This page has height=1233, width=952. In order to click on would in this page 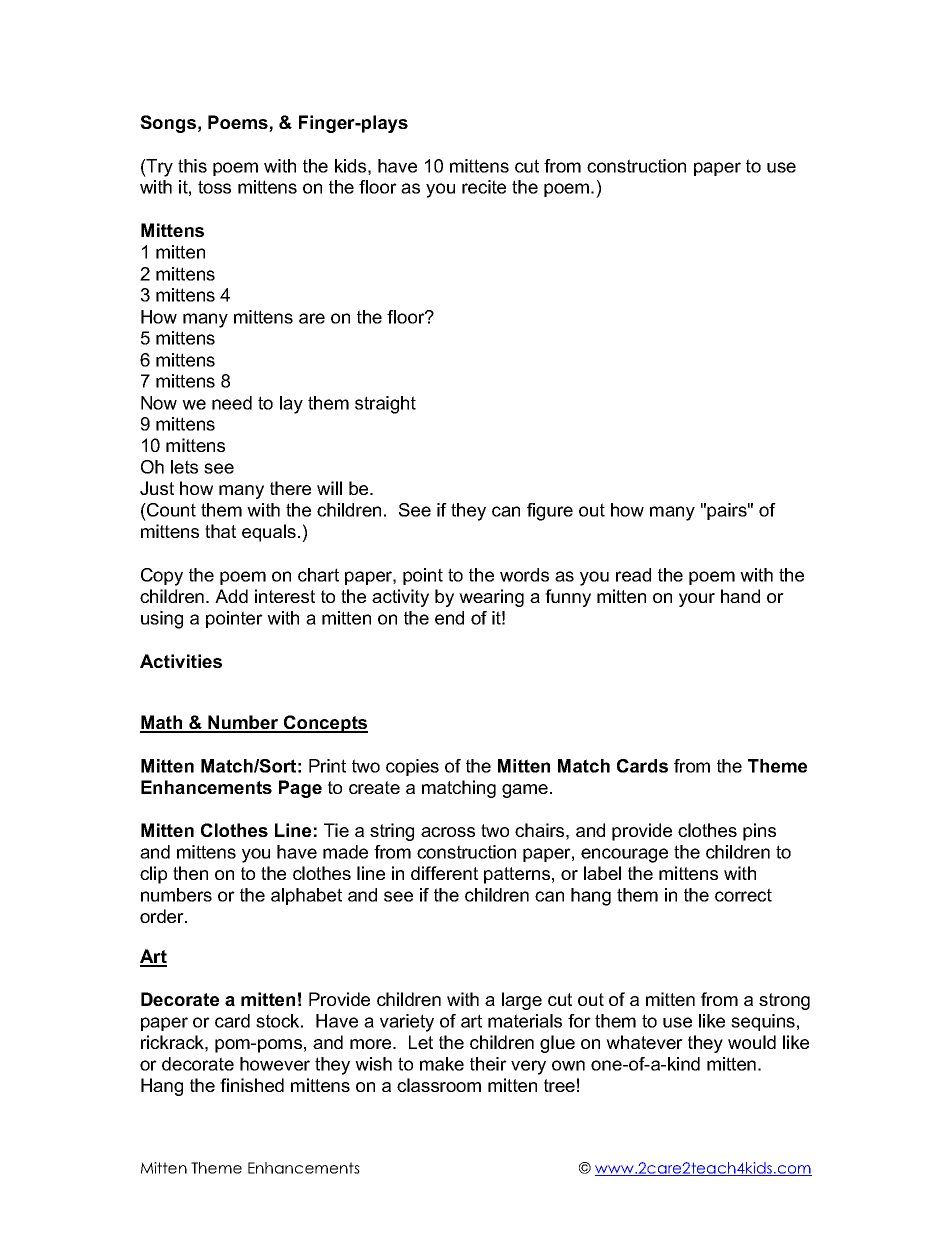, I will do `click(752, 1042)`.
